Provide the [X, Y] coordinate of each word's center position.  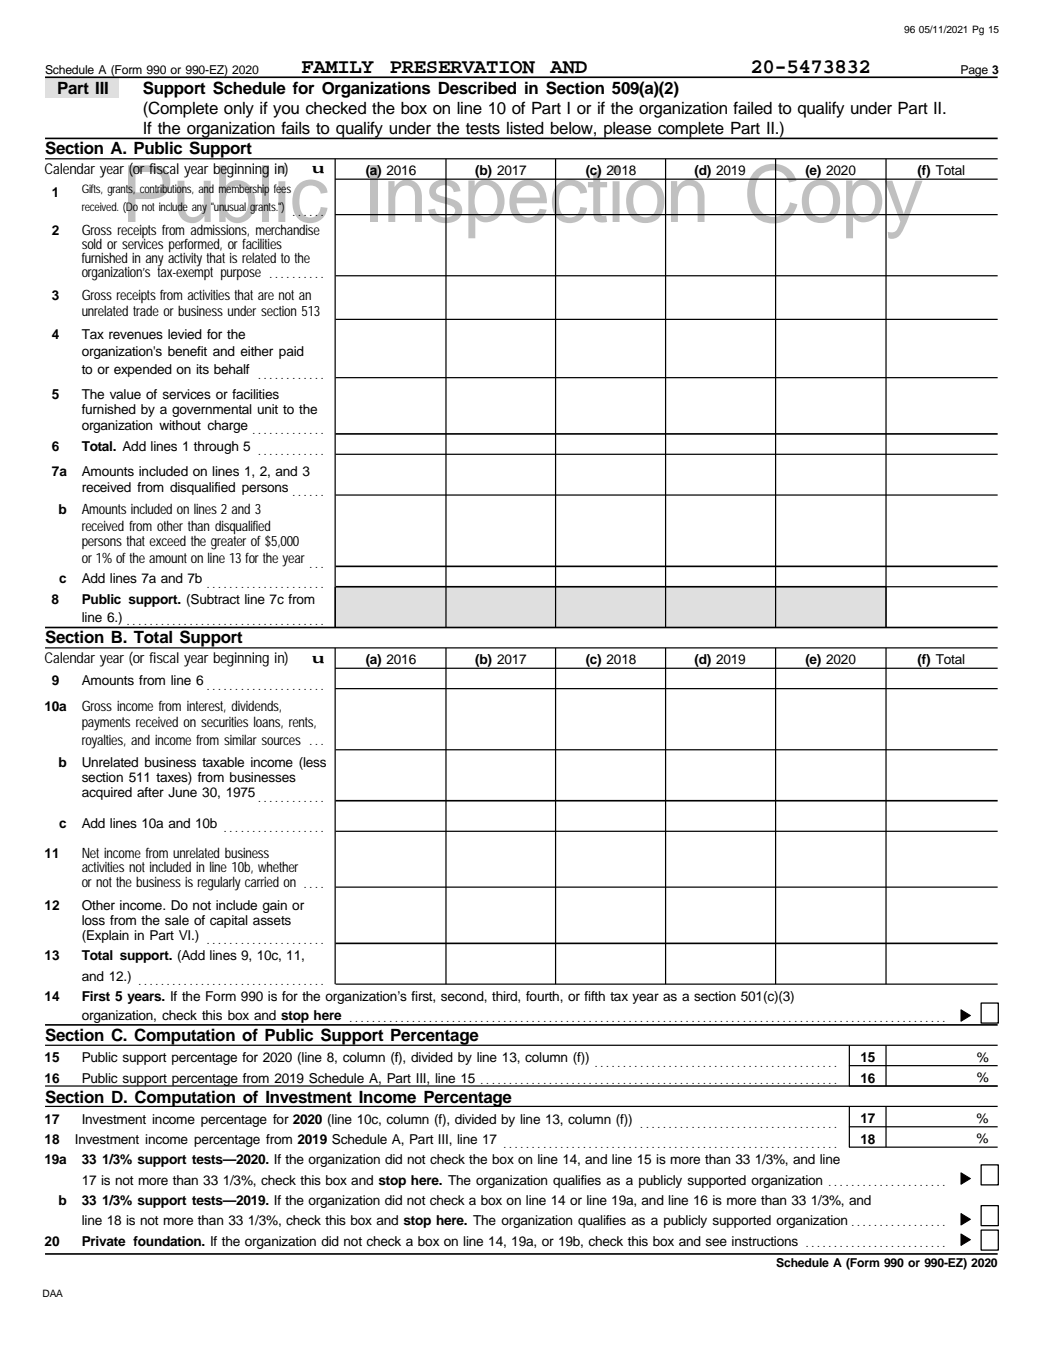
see [716, 1242]
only [239, 110]
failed [752, 108]
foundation [168, 1241]
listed [525, 128]
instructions [765, 1241]
